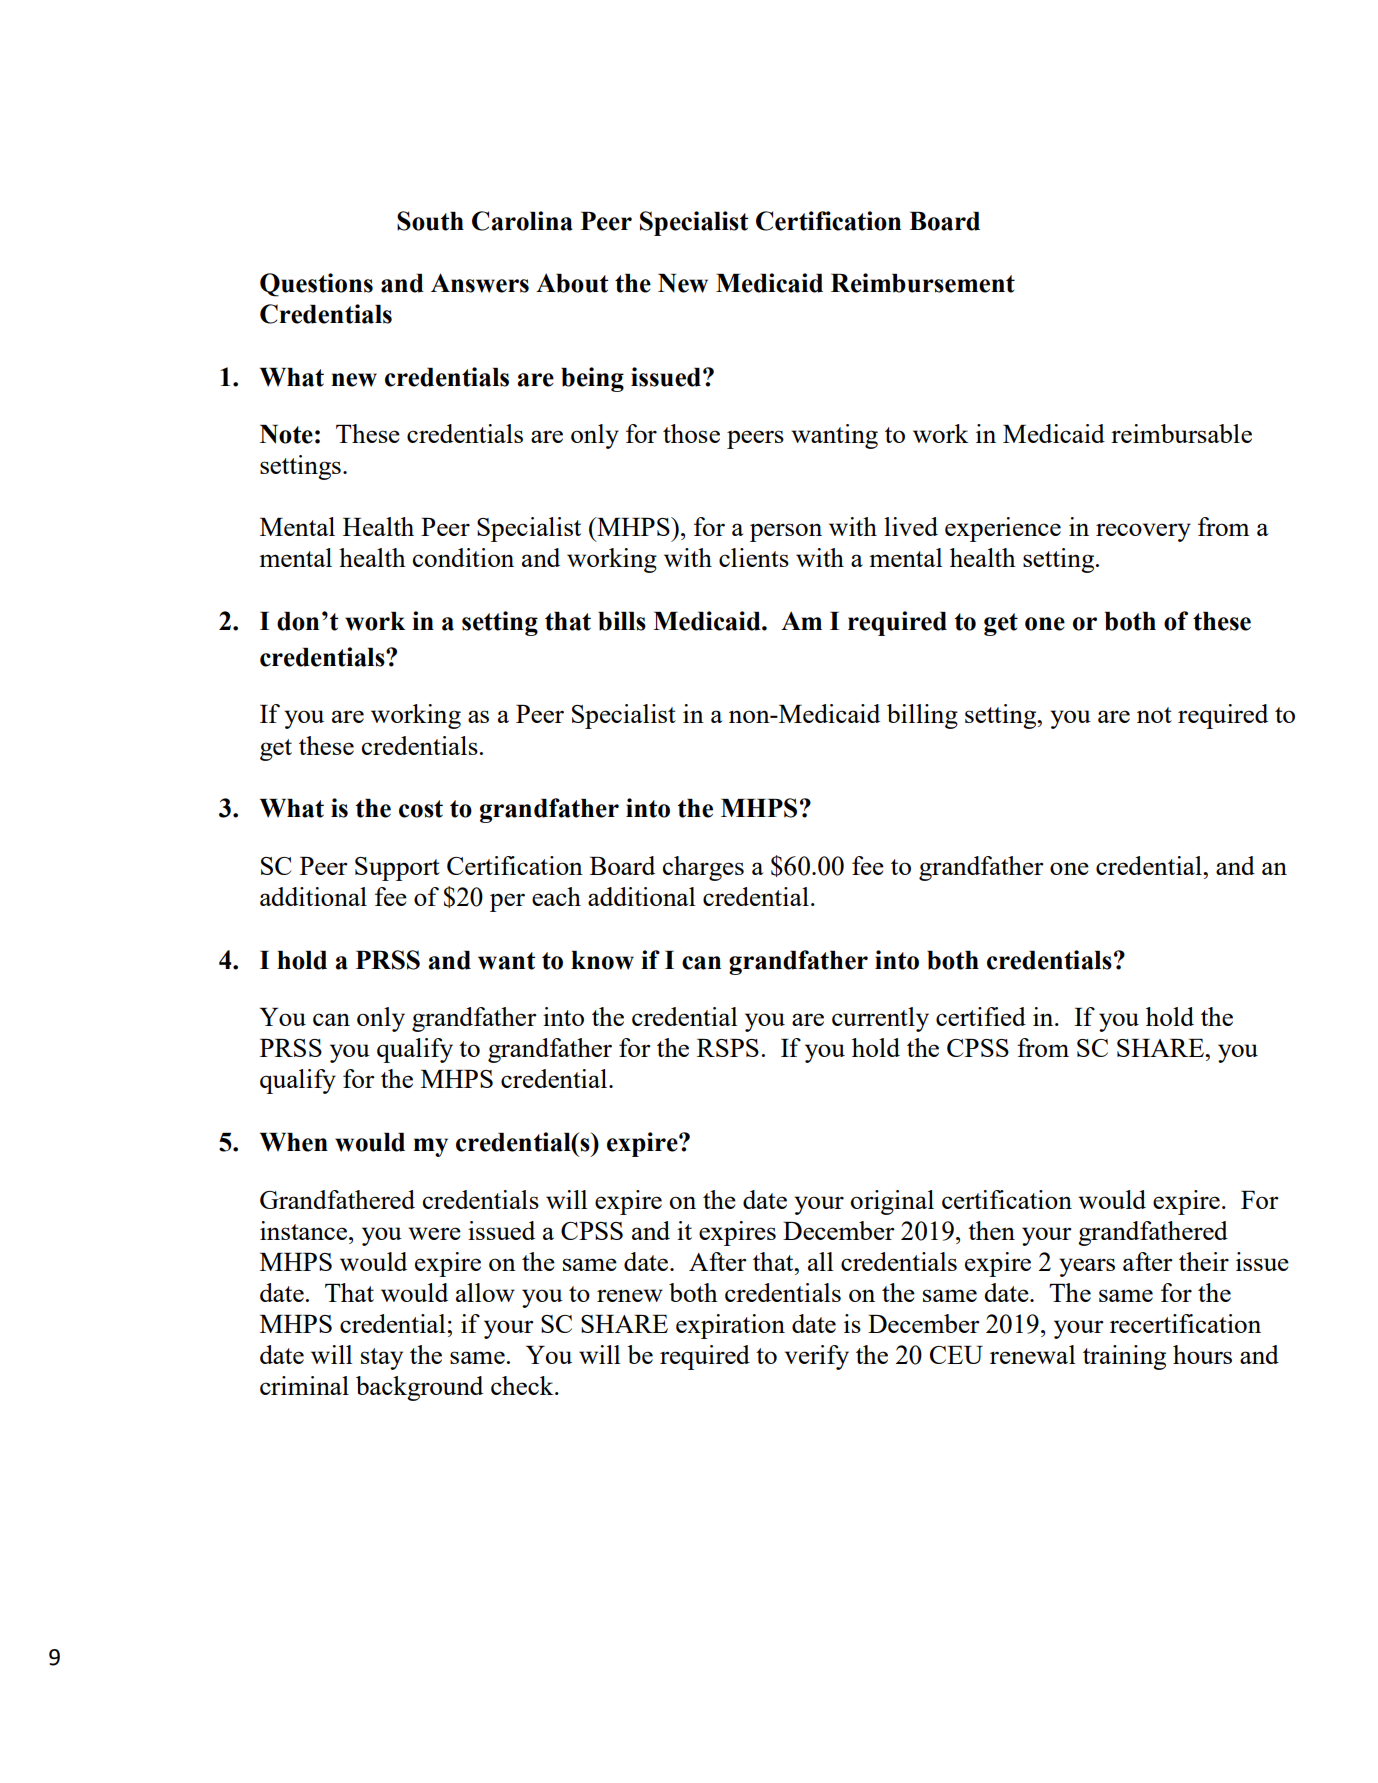 This screenshot has width=1378, height=1783. Describe the element at coordinates (397, 869) in the screenshot. I see `Support` at that location.
